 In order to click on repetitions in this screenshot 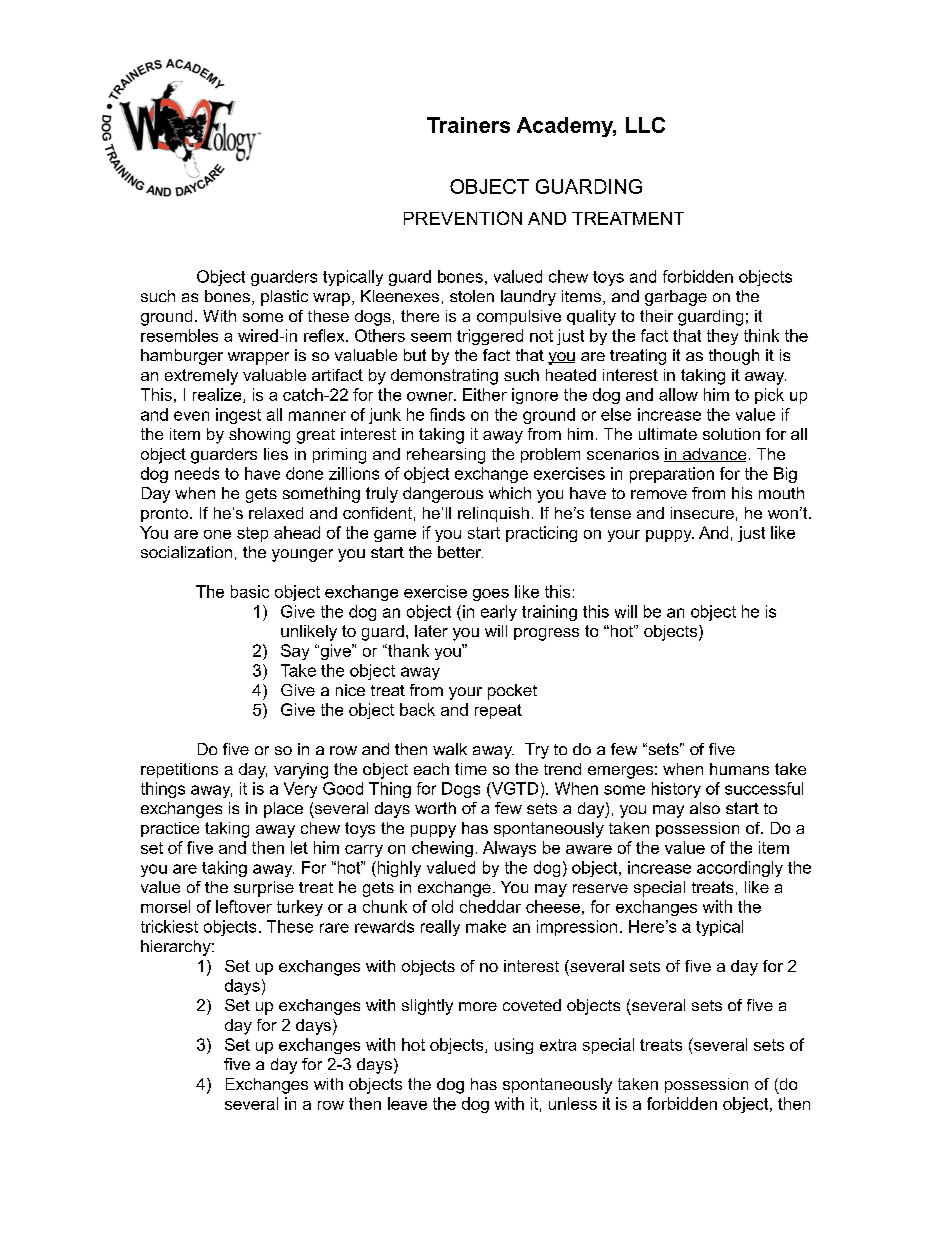, I will do `click(179, 770)`.
